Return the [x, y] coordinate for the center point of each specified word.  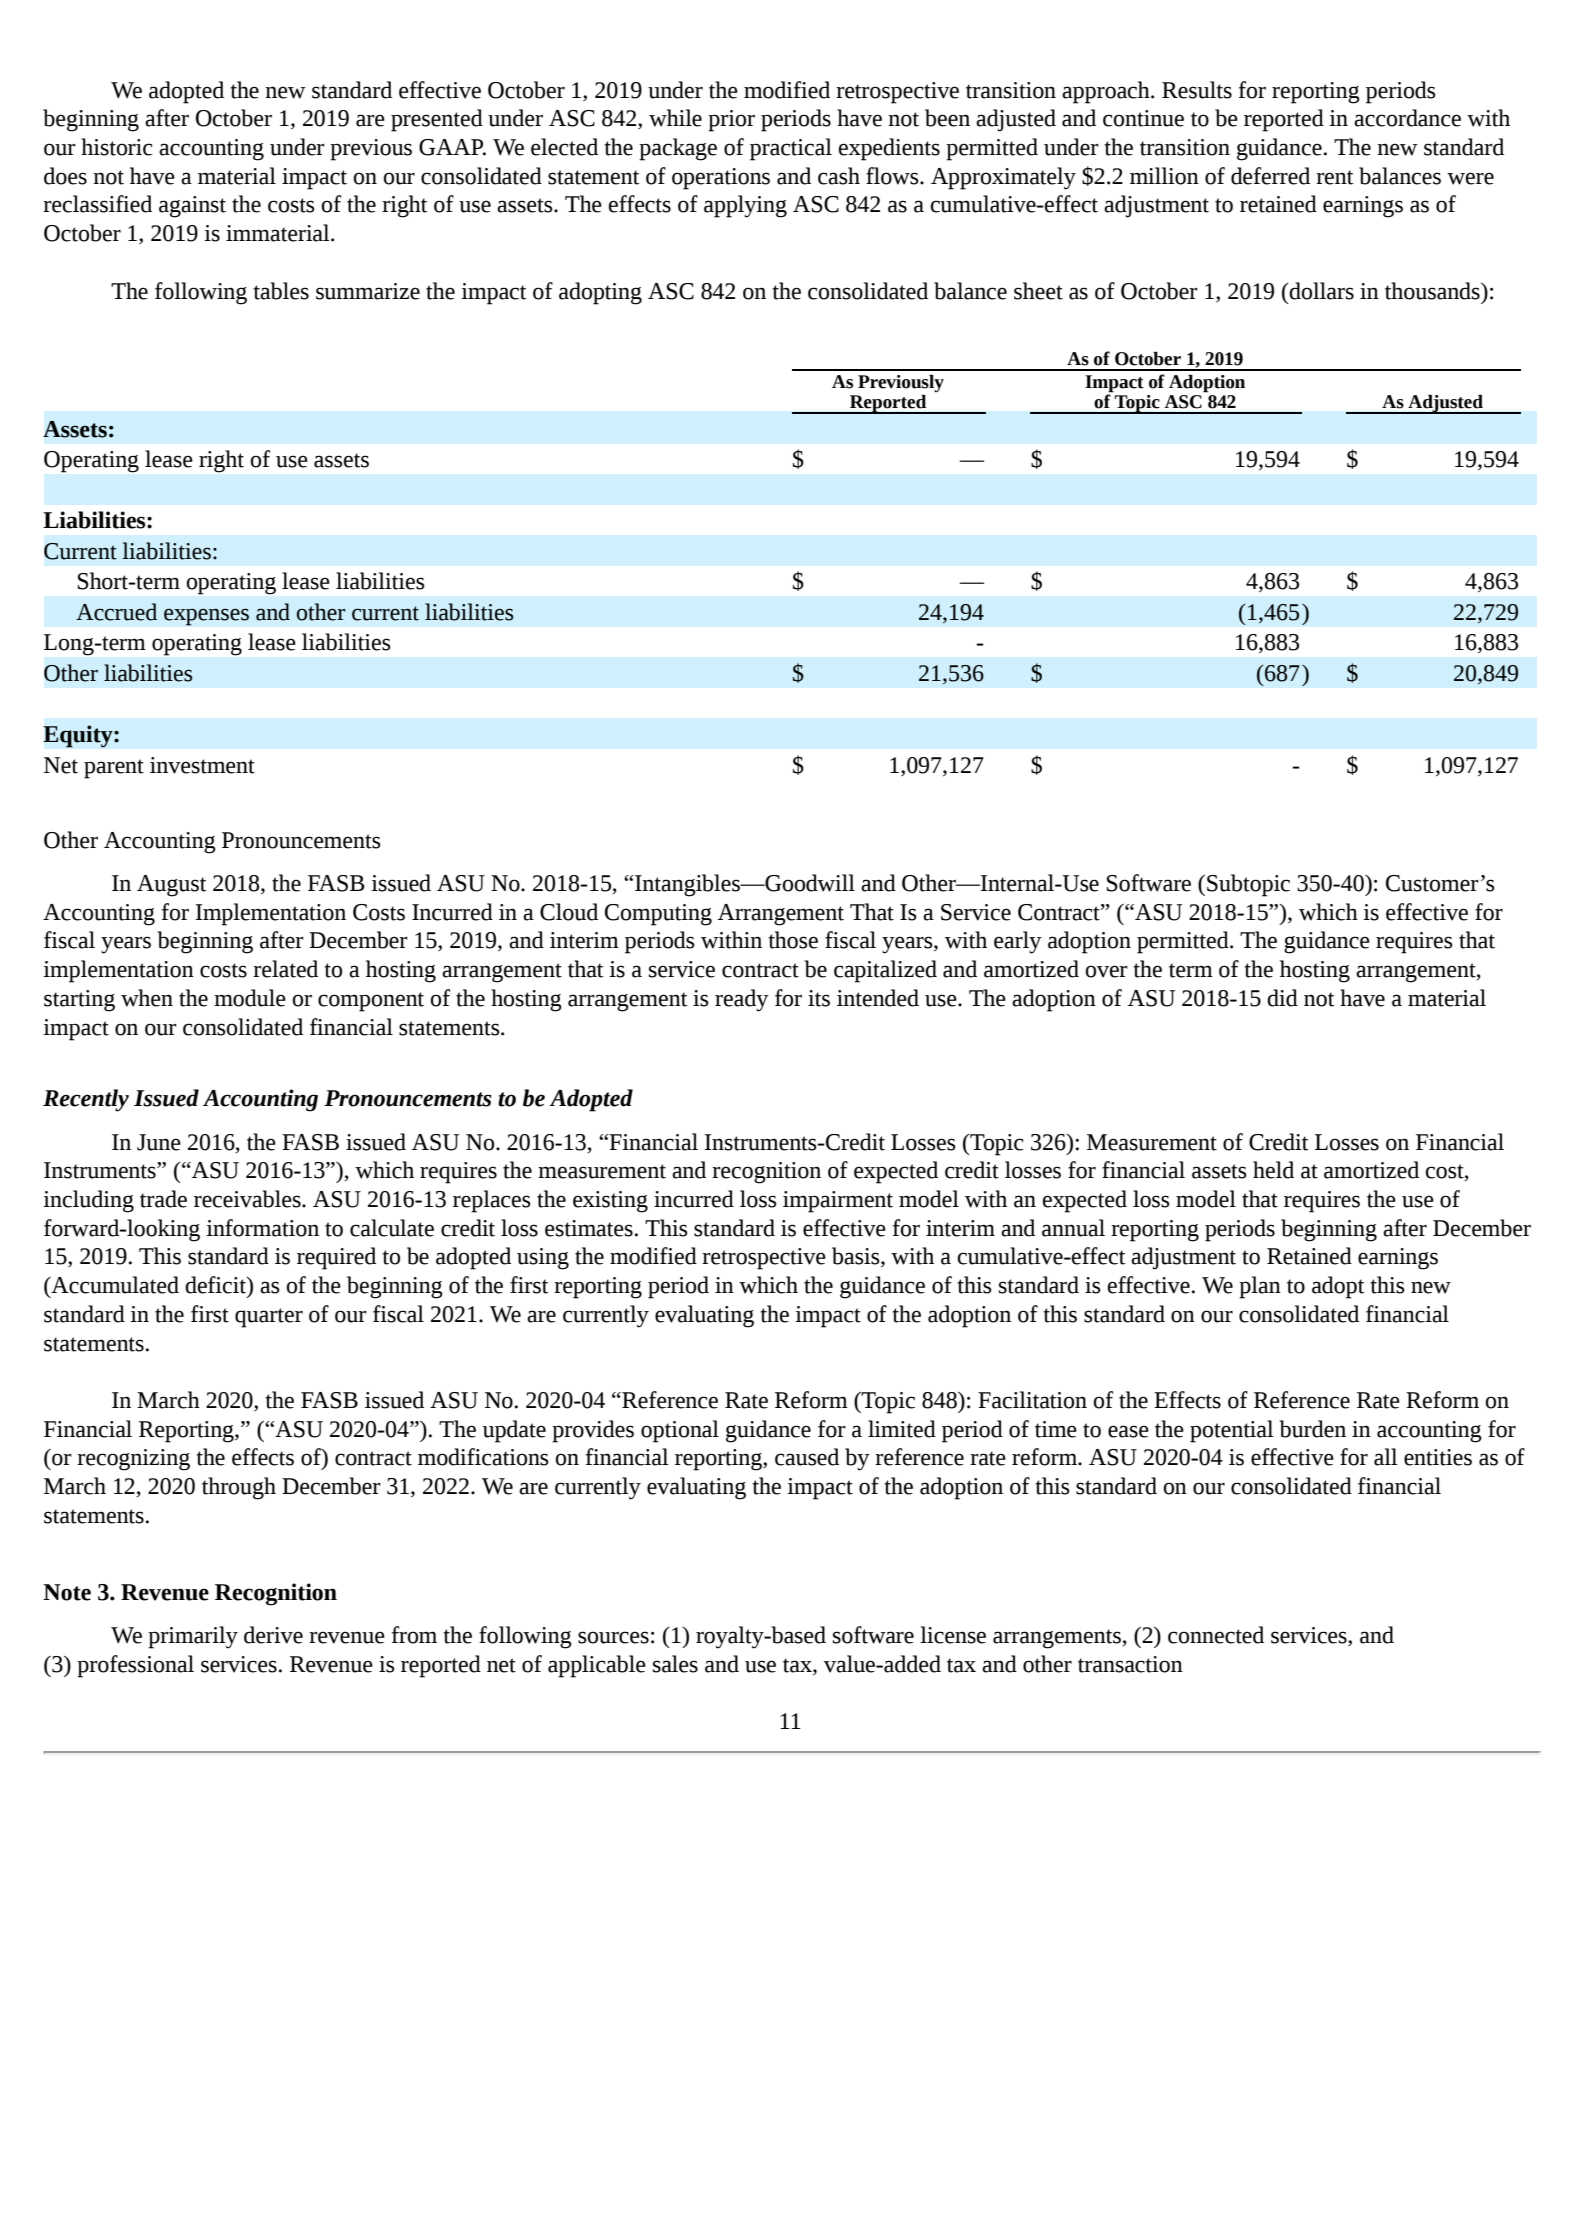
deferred [1270, 176]
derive [273, 1635]
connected [1216, 1635]
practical [791, 149]
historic [117, 147]
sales [675, 1664]
